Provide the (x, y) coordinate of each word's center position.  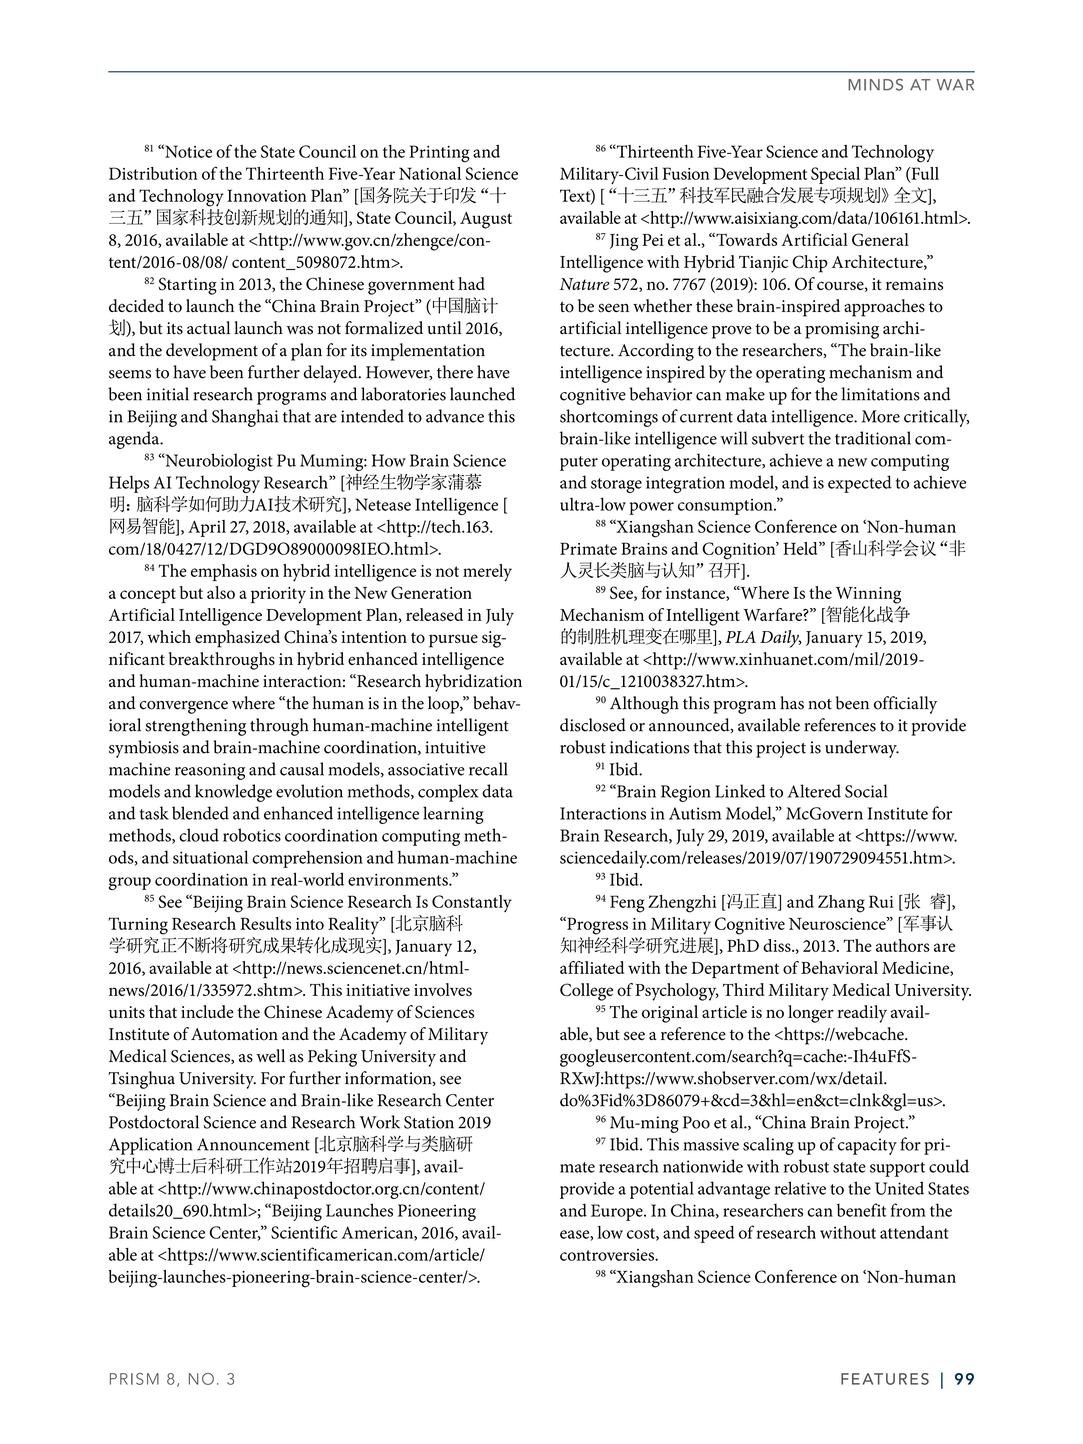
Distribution (153, 173)
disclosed (593, 725)
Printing (439, 154)
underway (862, 749)
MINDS (875, 85)
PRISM (134, 1379)
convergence (184, 707)
